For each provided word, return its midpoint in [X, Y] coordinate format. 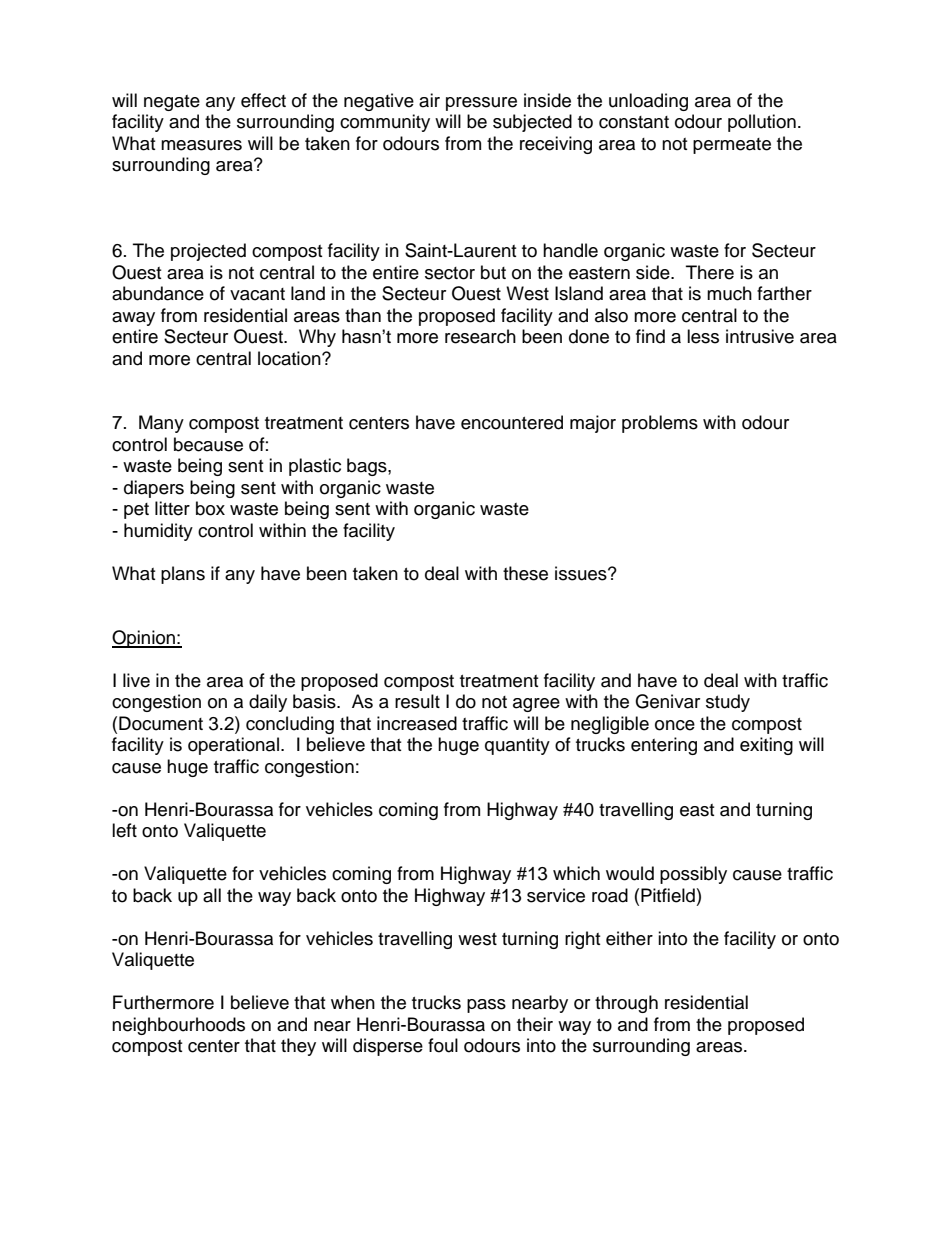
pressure [481, 104]
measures [201, 145]
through [626, 1004]
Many [161, 424]
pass [486, 1006]
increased [417, 723]
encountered [512, 422]
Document [161, 723]
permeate [732, 146]
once [675, 725]
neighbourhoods [178, 1026]
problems [660, 424]
